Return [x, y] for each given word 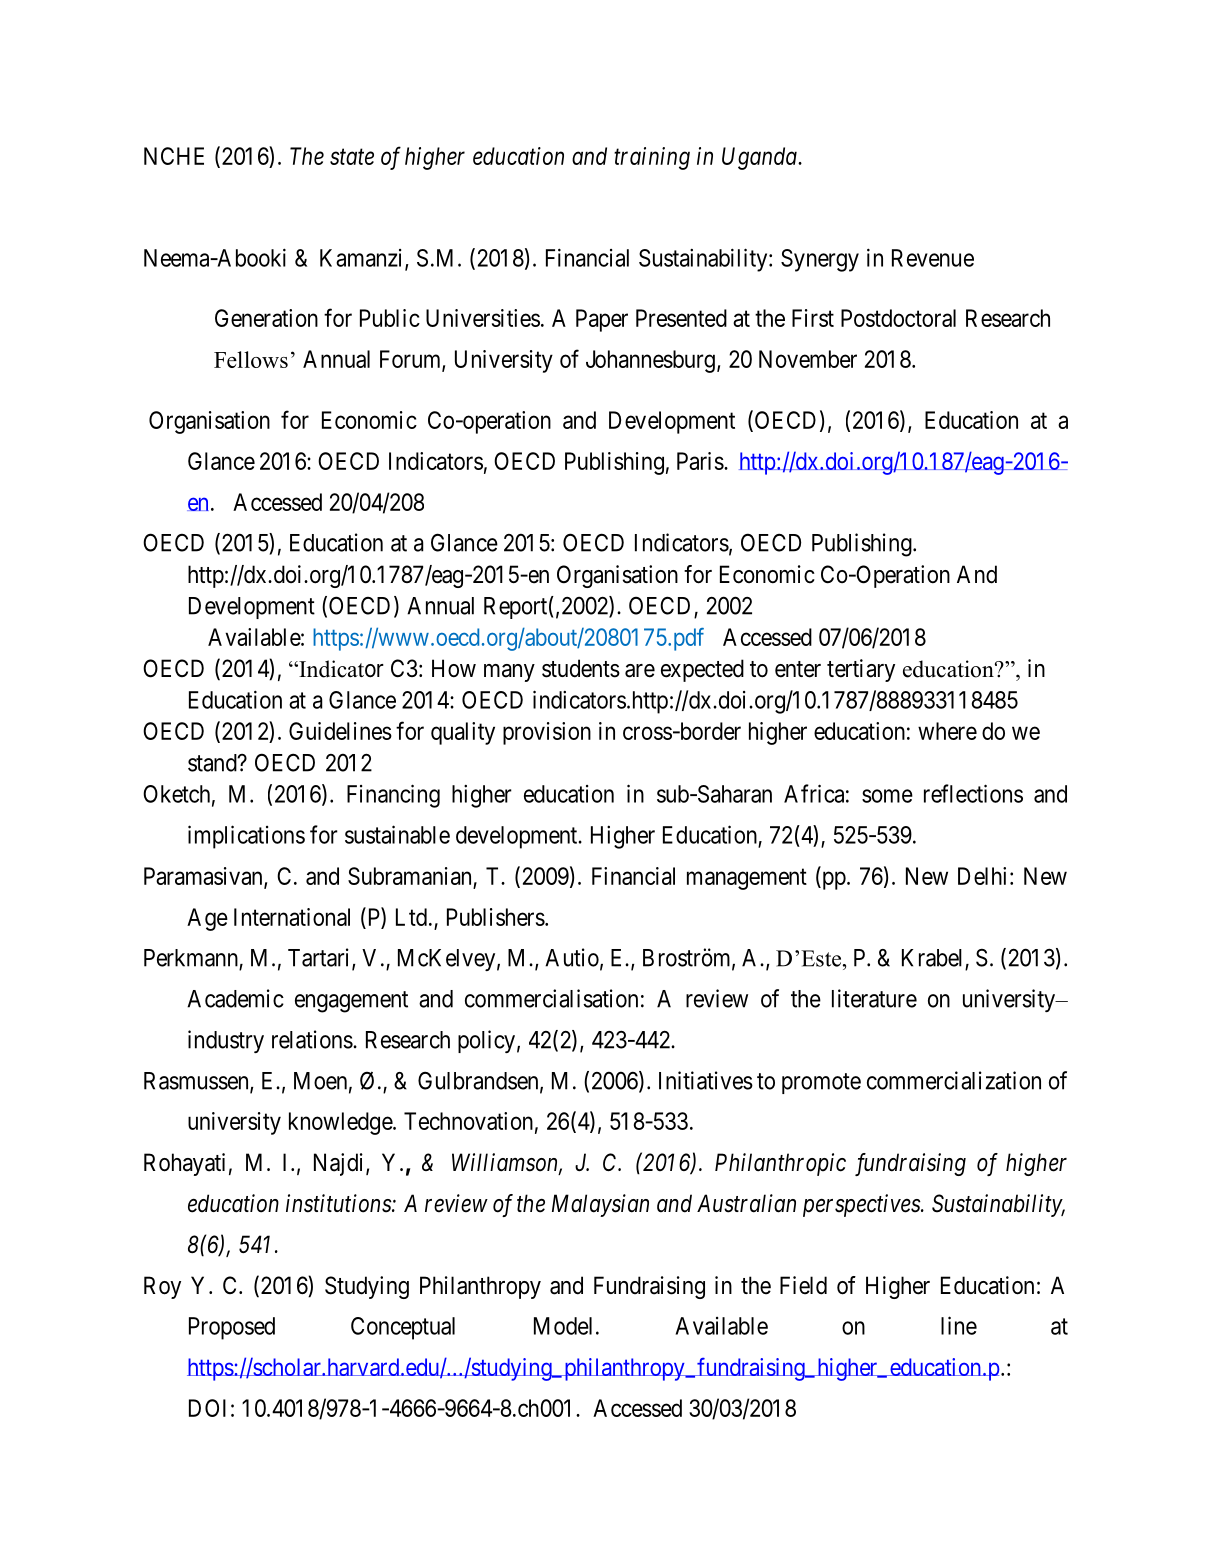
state [352, 157]
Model [563, 1326]
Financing [393, 796]
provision [547, 733]
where [947, 731]
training [652, 158]
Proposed [232, 1328]
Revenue [933, 258]
